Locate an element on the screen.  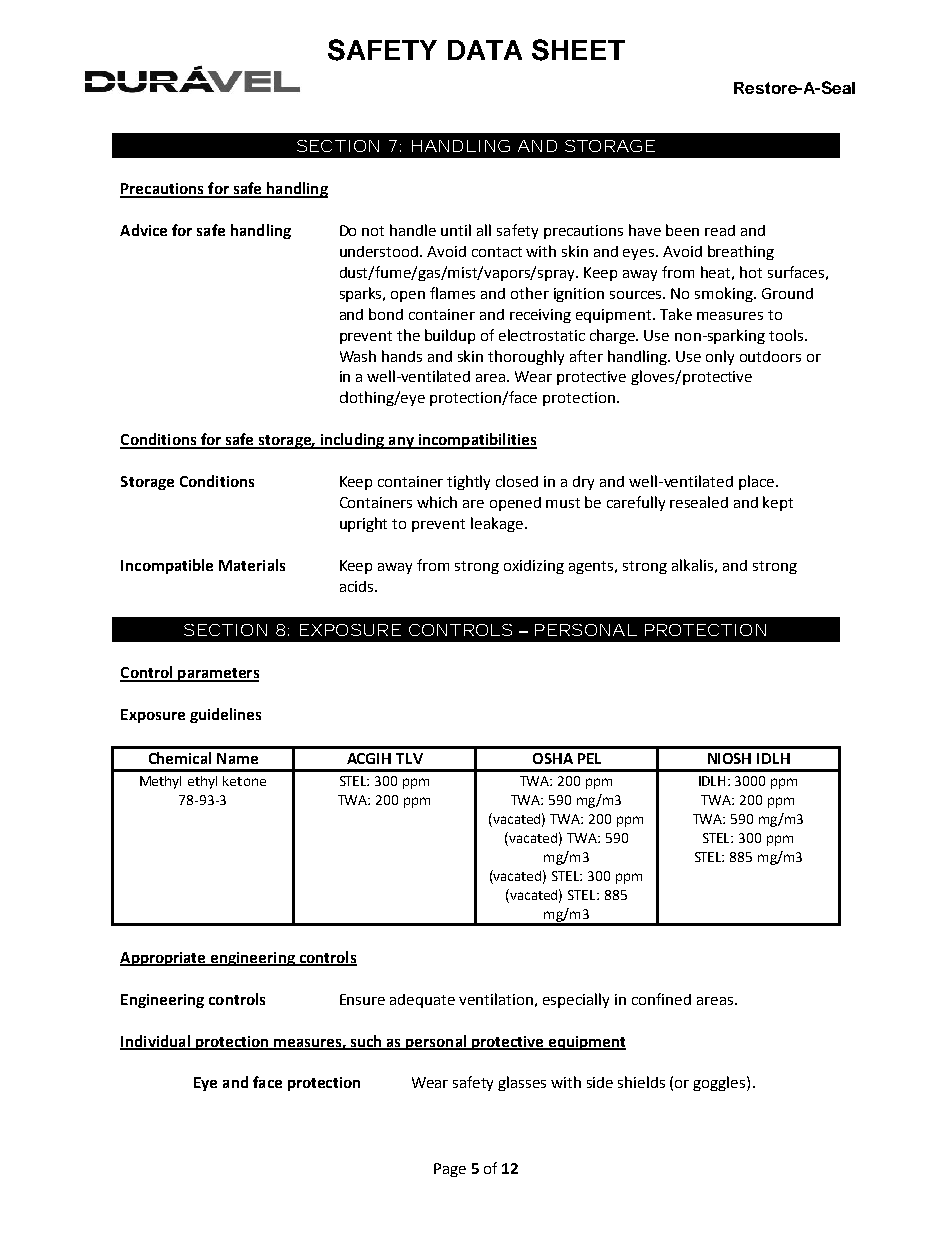
ketone is located at coordinates (244, 781).
